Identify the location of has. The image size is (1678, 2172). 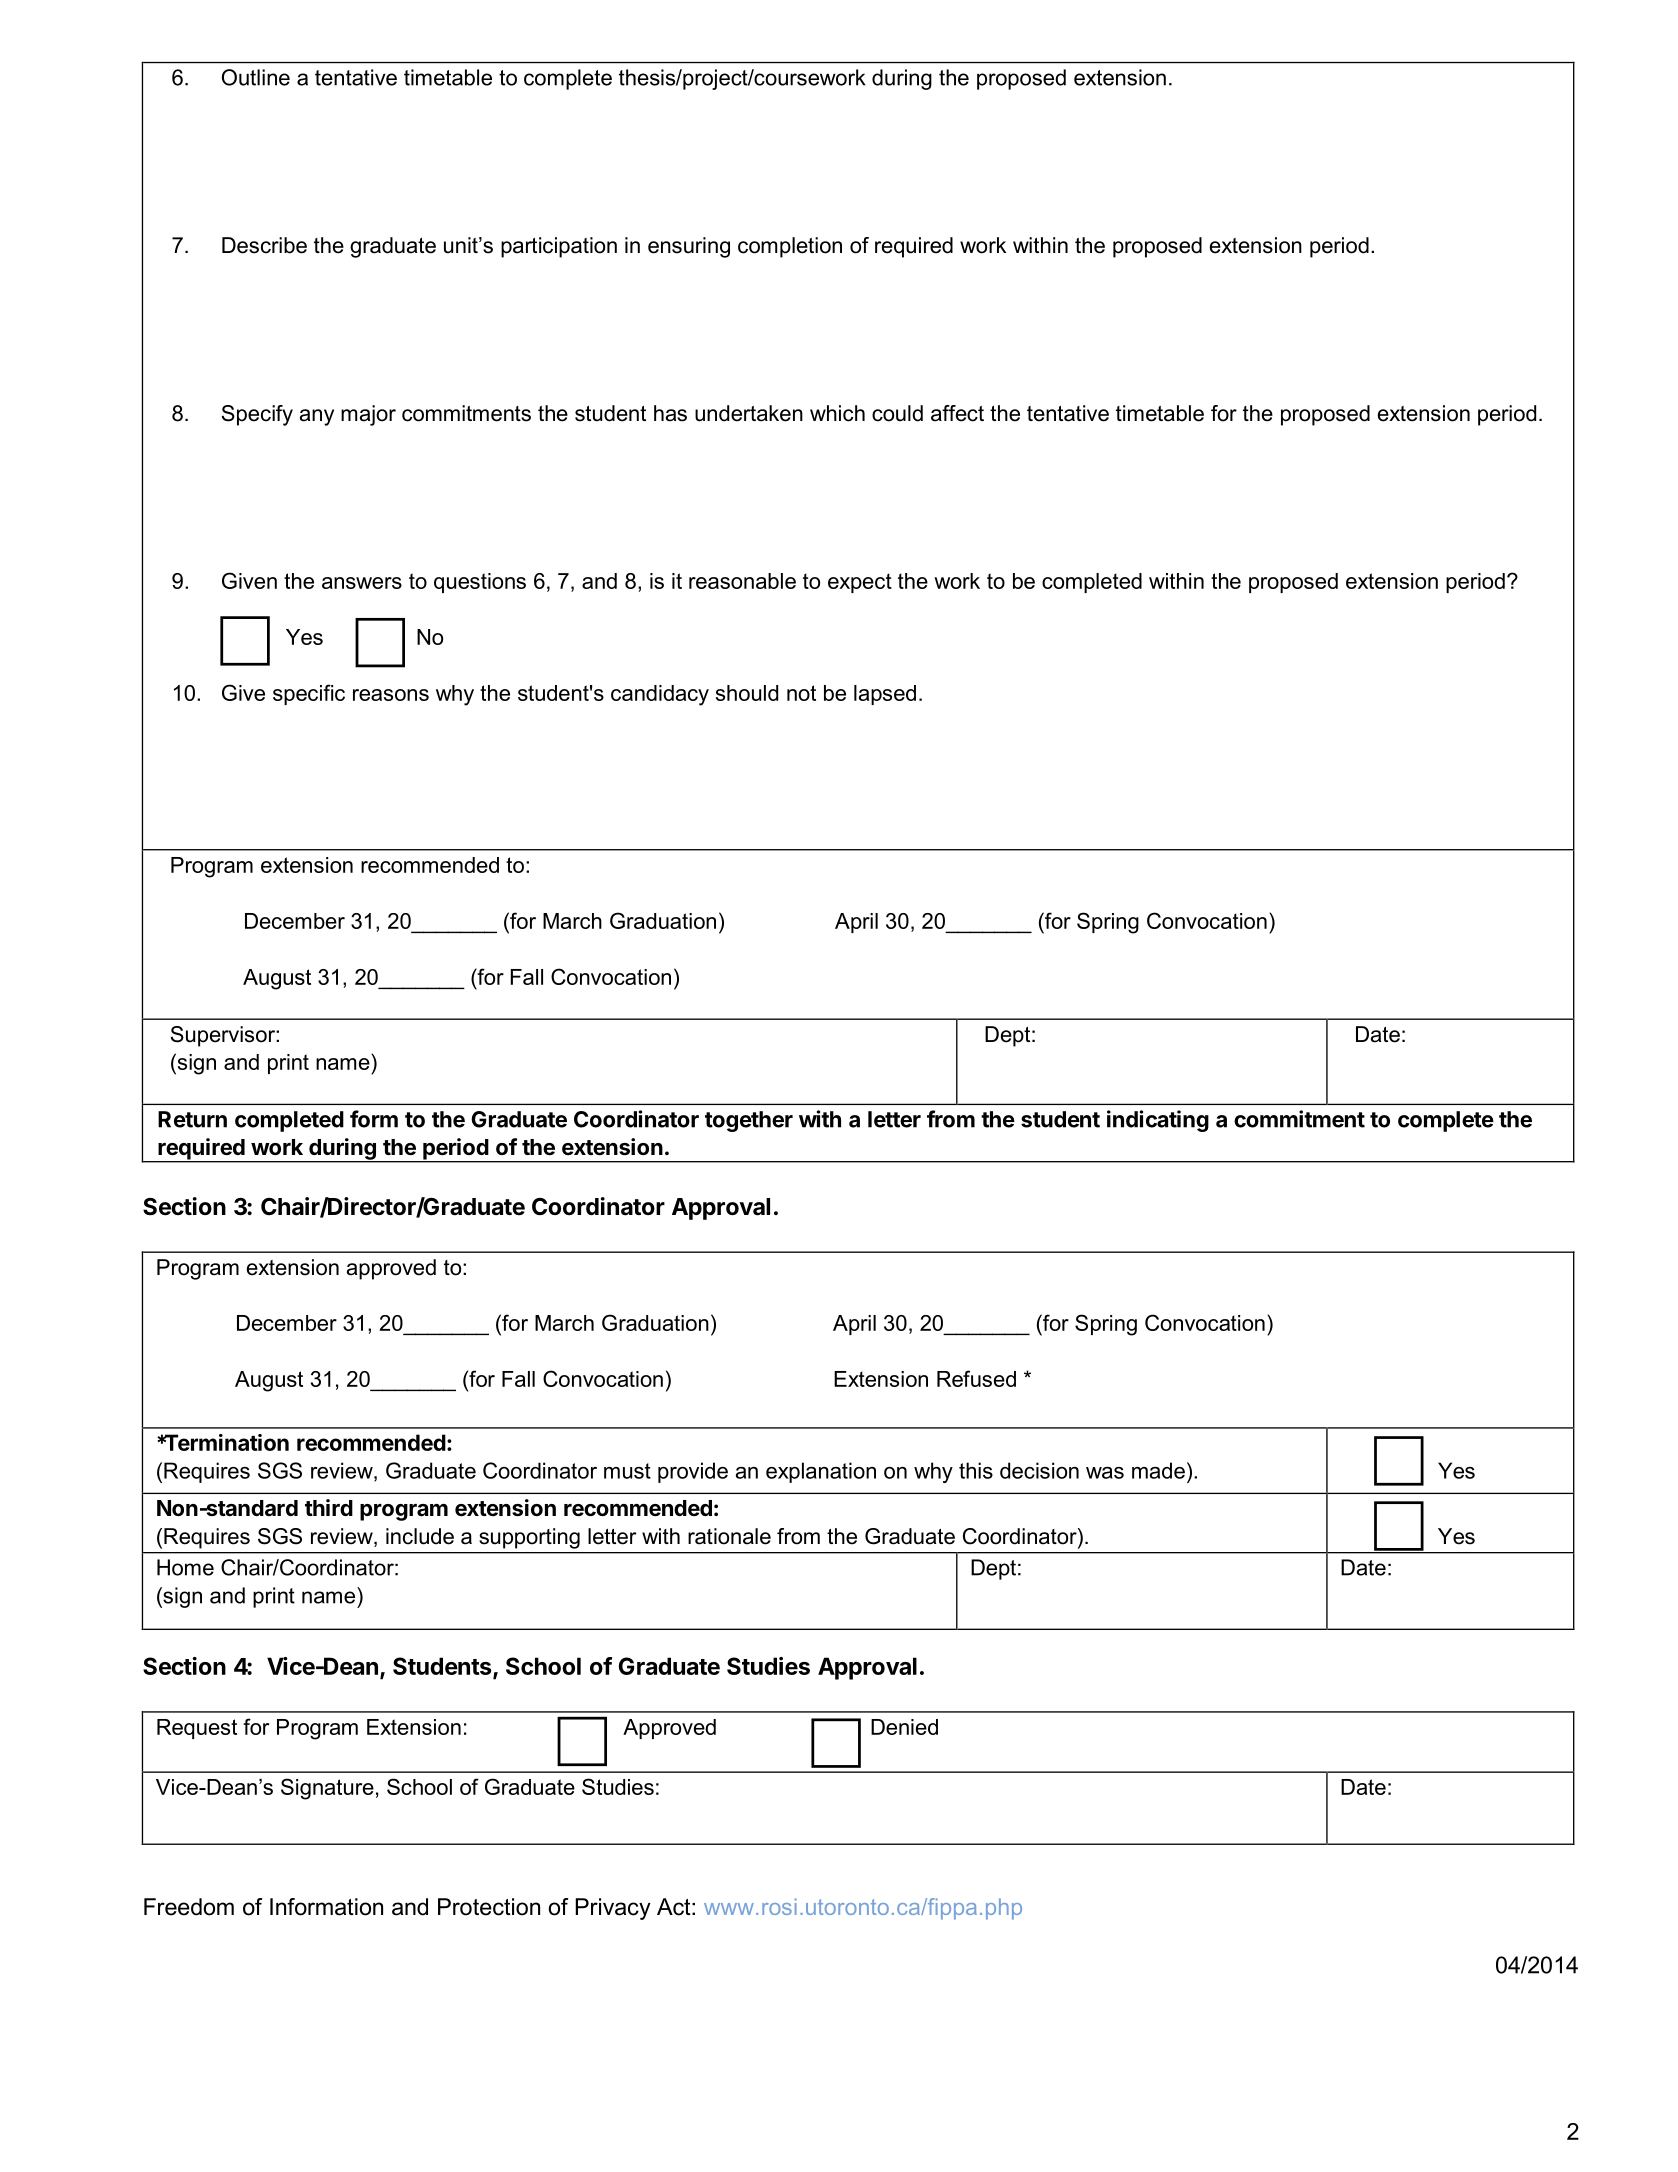
(670, 413).
